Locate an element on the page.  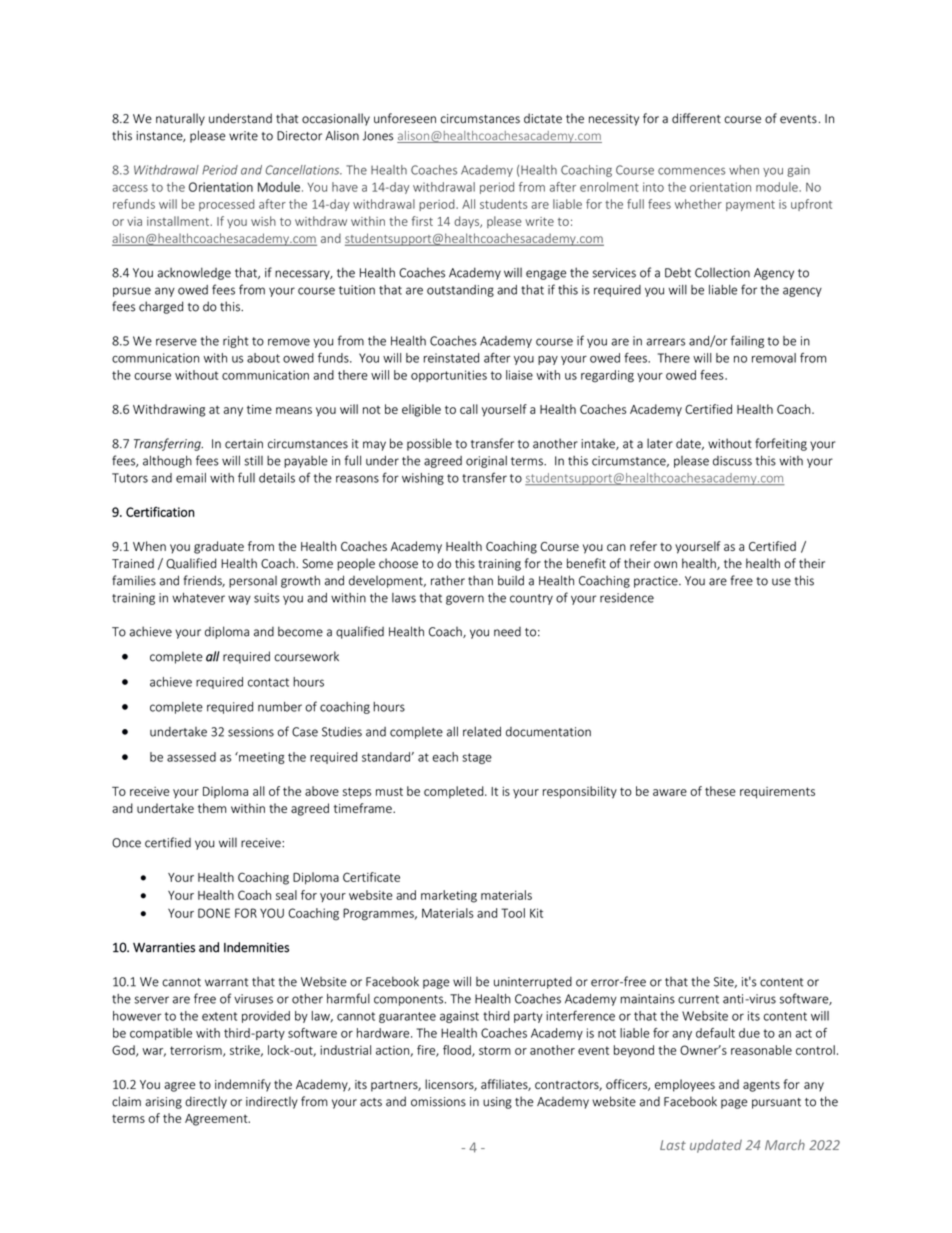
commences is located at coordinates (692, 171).
